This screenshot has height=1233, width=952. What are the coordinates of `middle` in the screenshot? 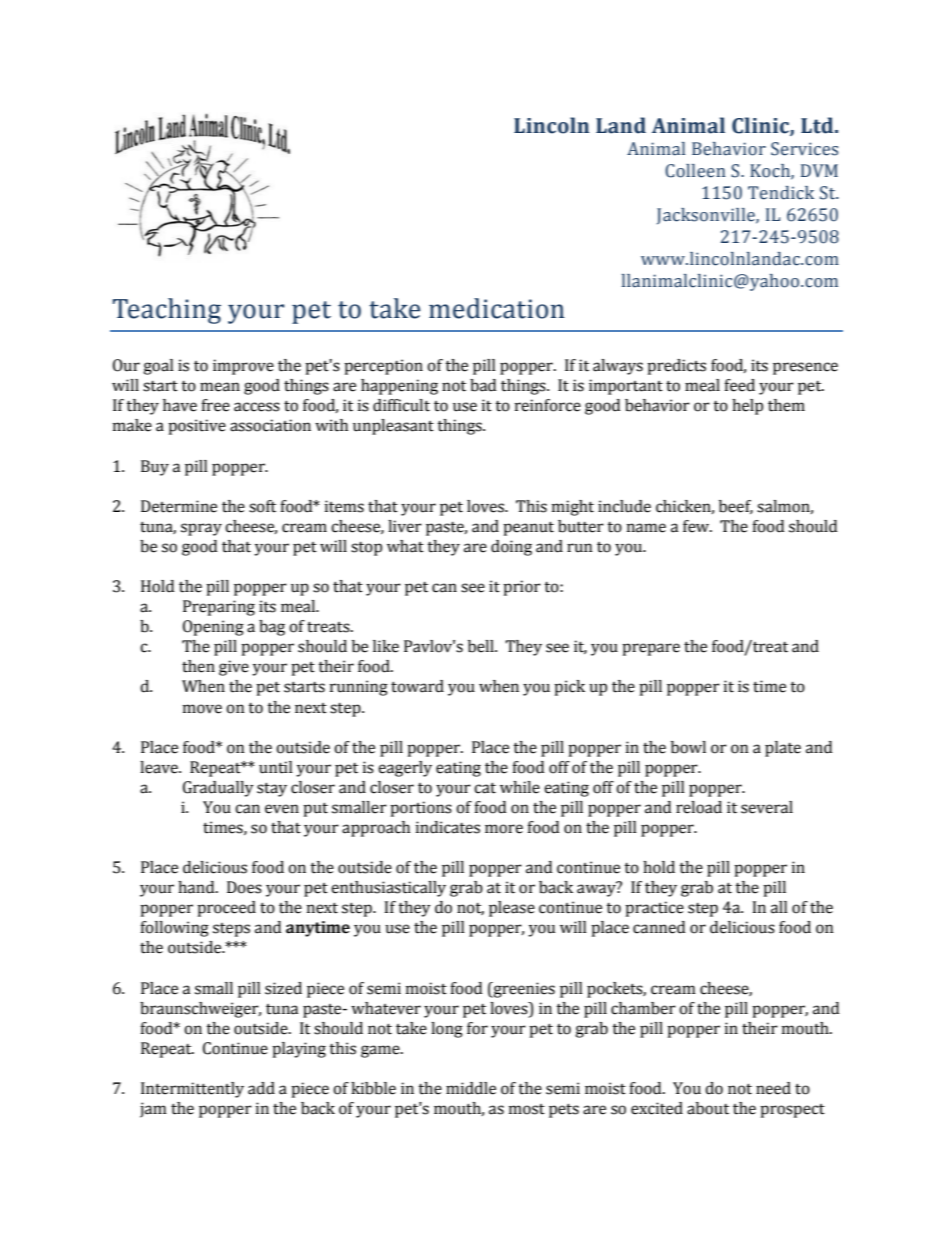 It's located at (471, 1088).
